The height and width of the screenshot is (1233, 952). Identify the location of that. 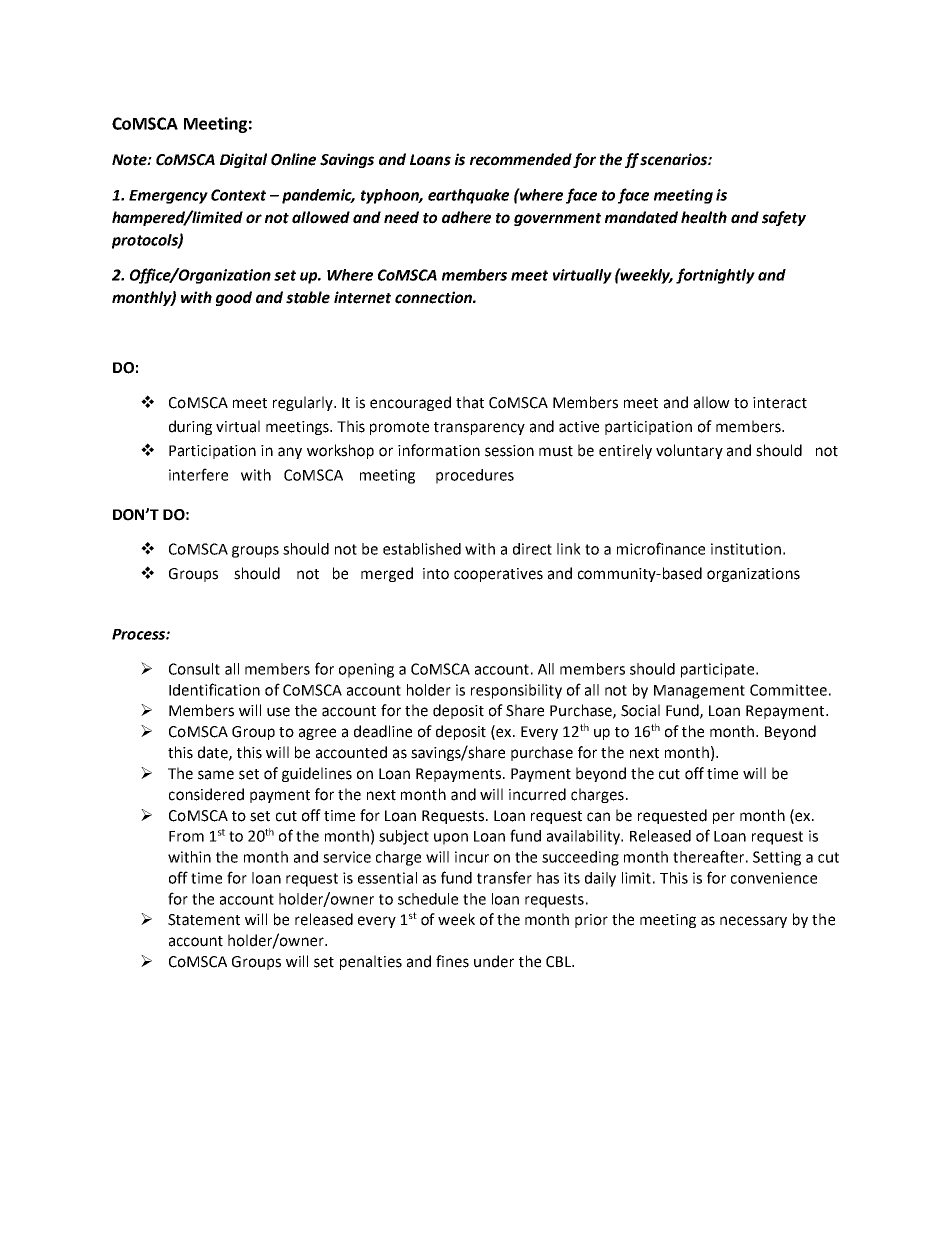
(470, 402).
